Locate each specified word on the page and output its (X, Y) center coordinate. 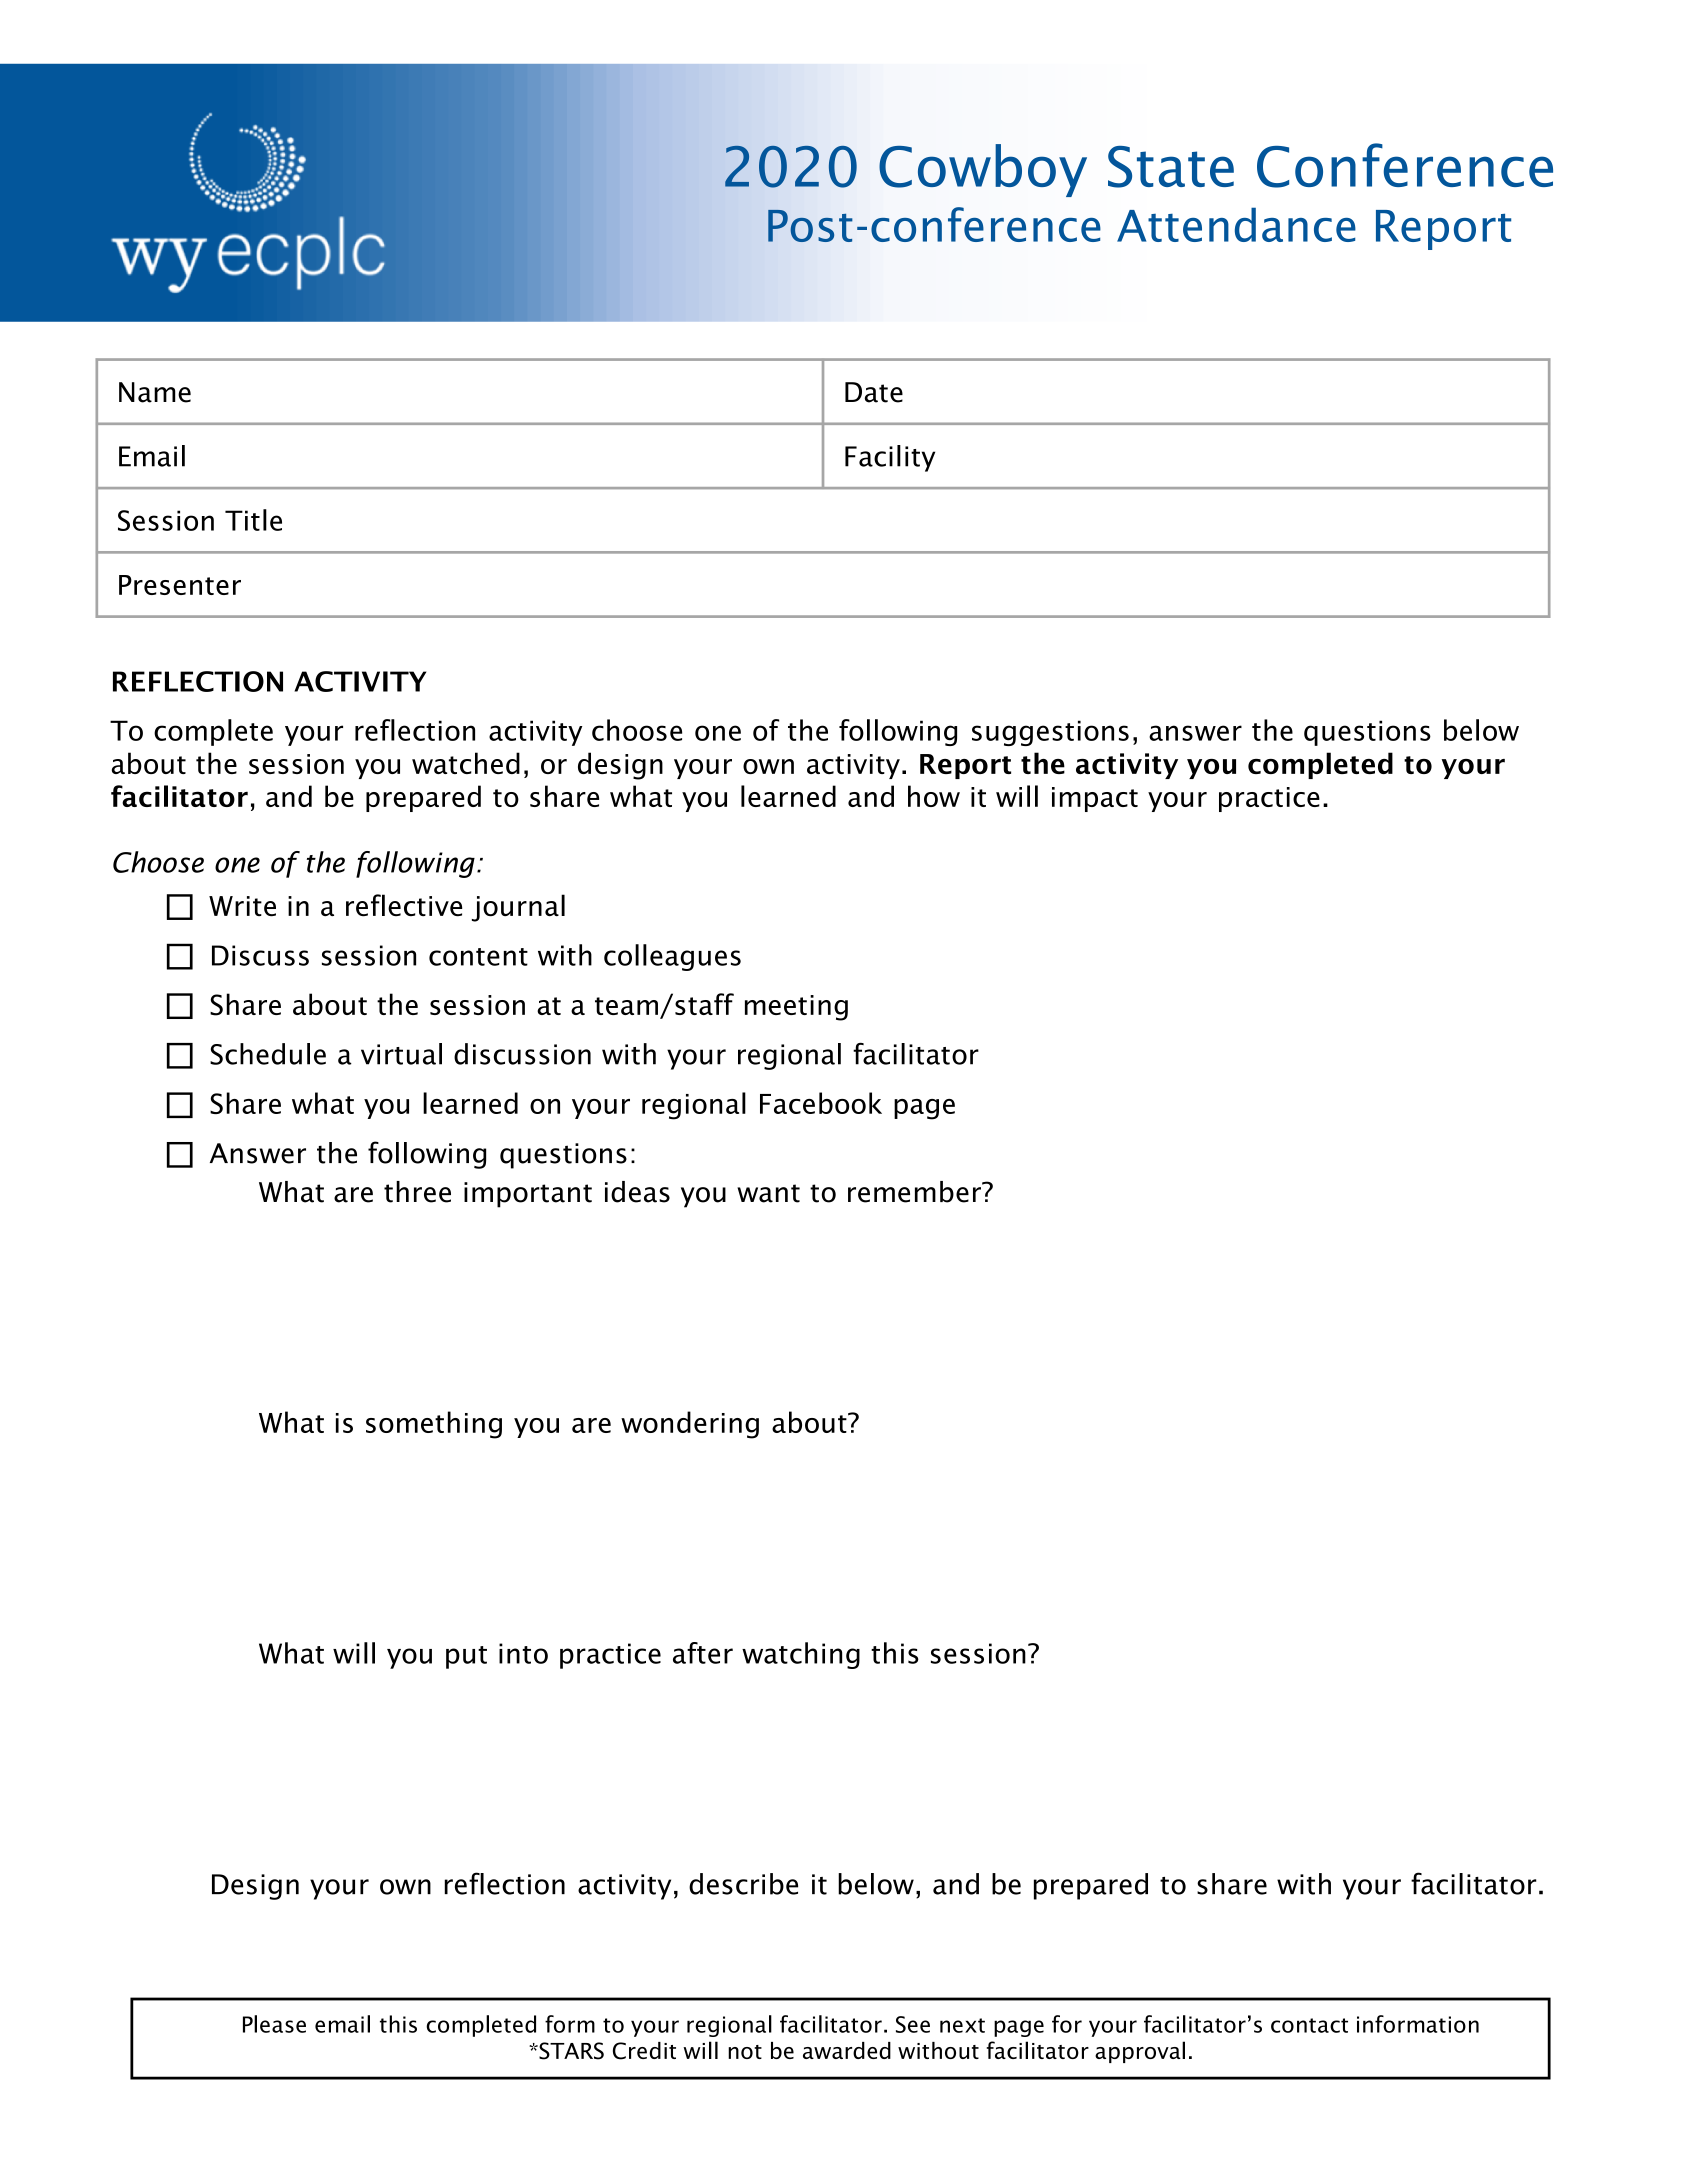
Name (155, 392)
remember (915, 1192)
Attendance (1236, 224)
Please (274, 2024)
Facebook (821, 1103)
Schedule (268, 1054)
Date (874, 392)
